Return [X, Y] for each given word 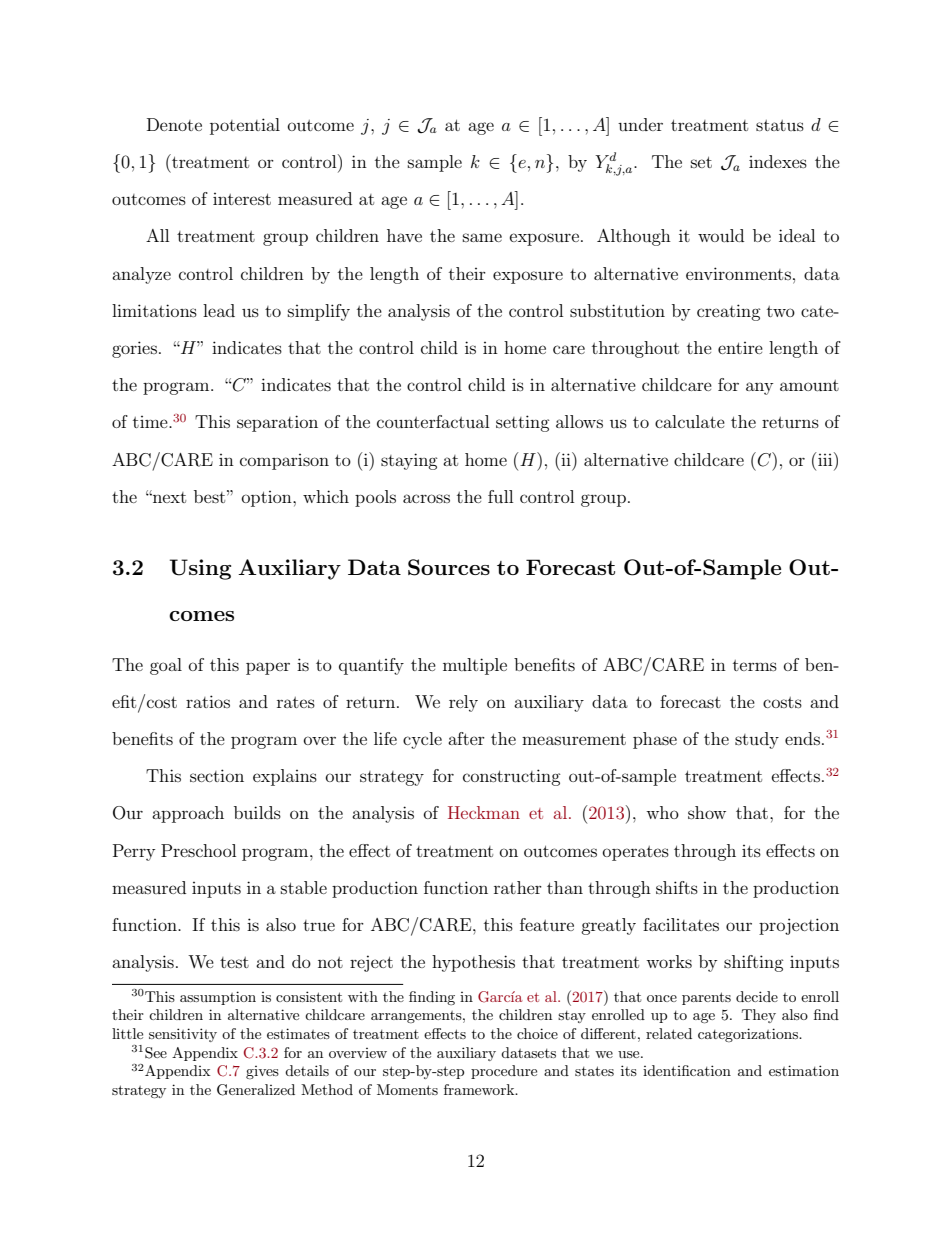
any [759, 388]
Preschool [198, 850]
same [482, 237]
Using [200, 569]
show [707, 812]
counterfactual [433, 421]
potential [245, 126]
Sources [449, 567]
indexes [778, 161]
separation [277, 423]
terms [755, 665]
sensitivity [183, 1035]
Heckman [484, 812]
